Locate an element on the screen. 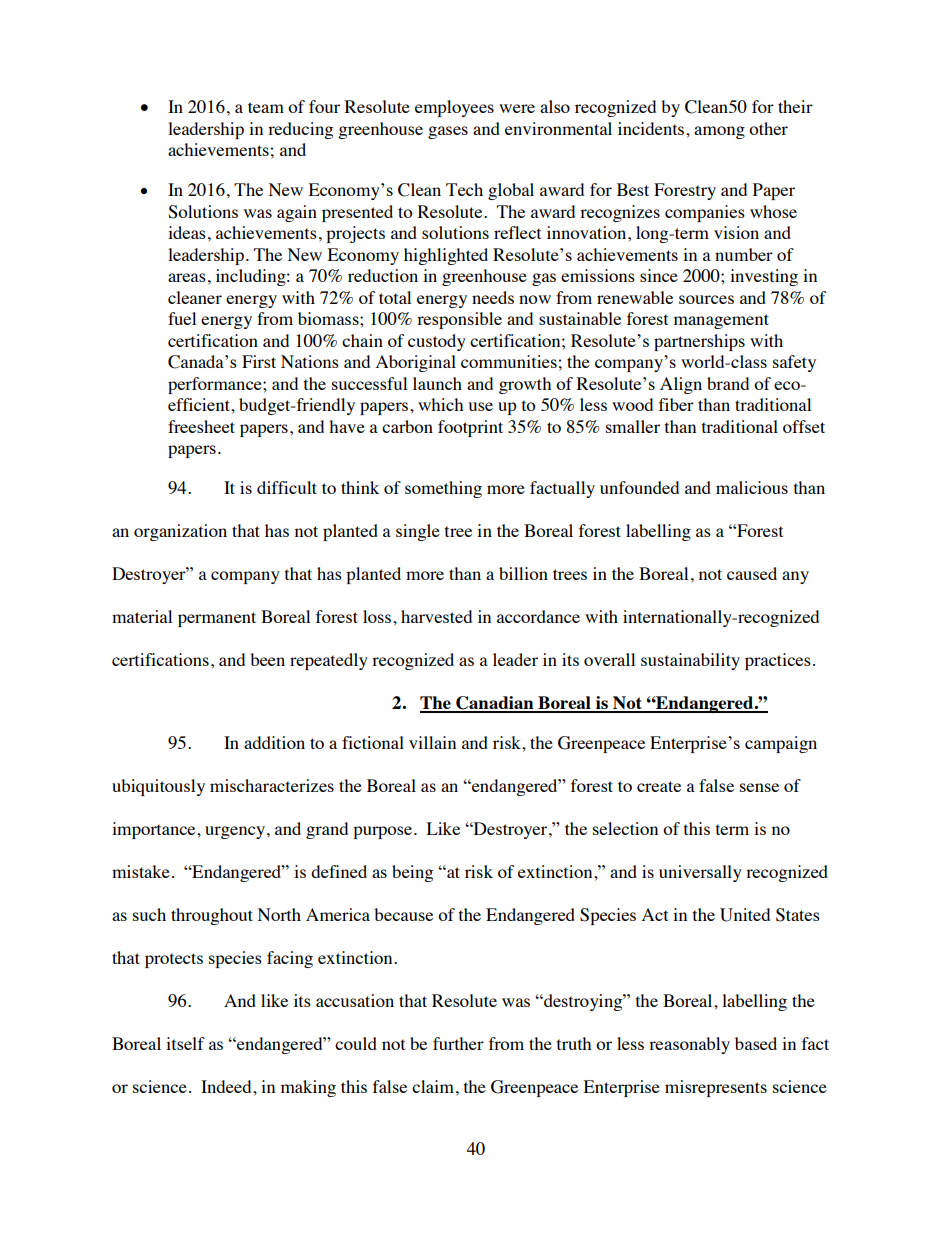 This screenshot has height=1233, width=952. further is located at coordinates (458, 1043).
